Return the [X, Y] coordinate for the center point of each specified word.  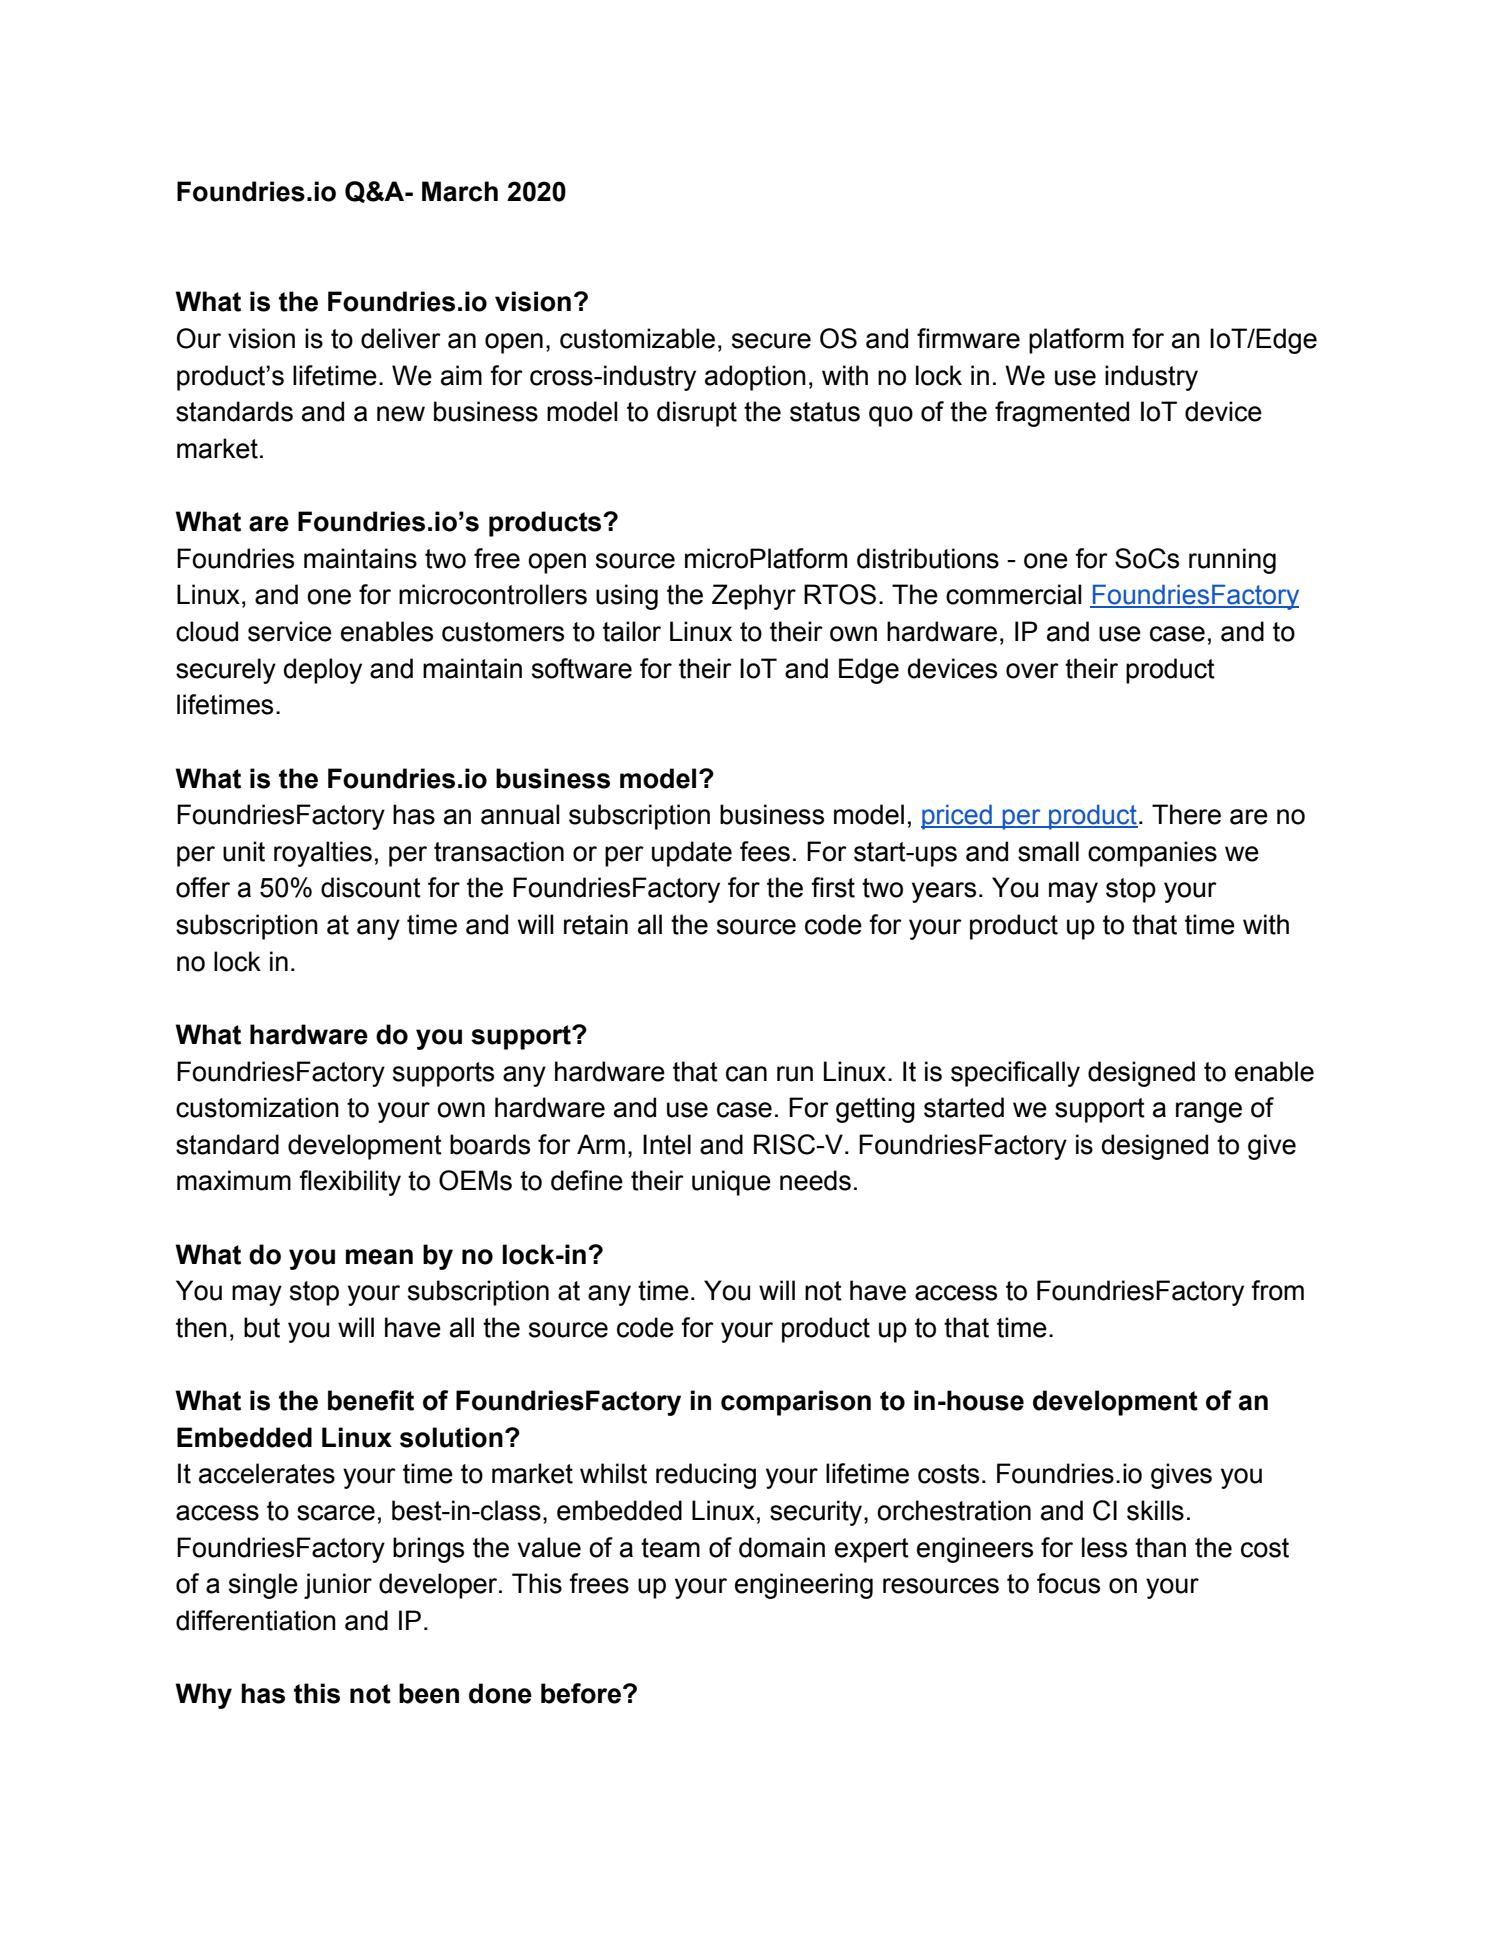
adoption [755, 378]
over [1032, 671]
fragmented [1062, 414]
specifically [1015, 1074]
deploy [323, 671]
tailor [632, 631]
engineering [804, 1586]
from [1277, 1290]
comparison [796, 1403]
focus [1068, 1583]
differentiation [256, 1620]
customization [257, 1107]
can [746, 1074]
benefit [371, 1400]
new [401, 414]
